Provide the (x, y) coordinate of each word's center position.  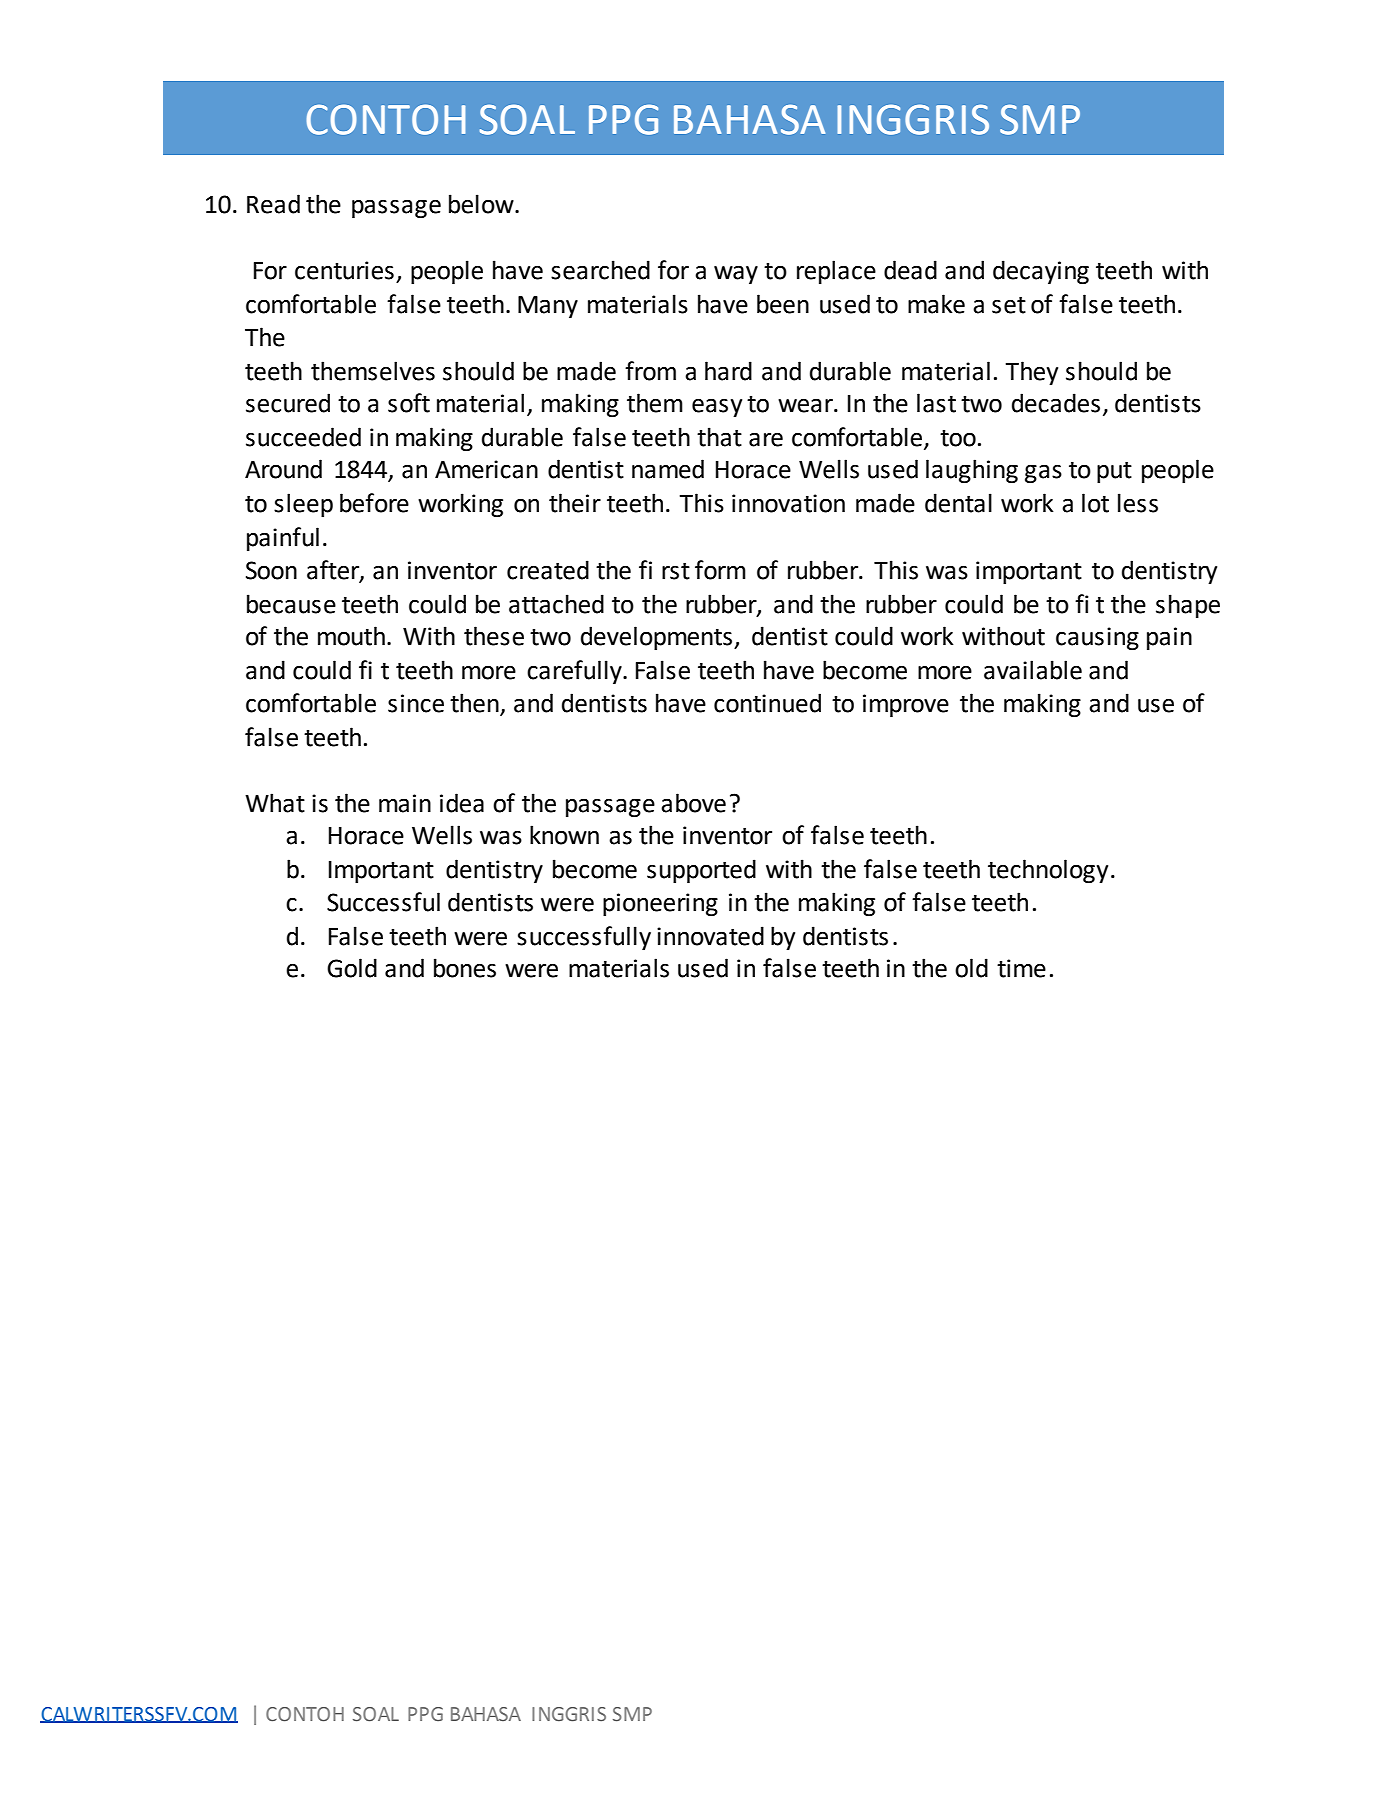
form (720, 570)
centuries (344, 270)
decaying (1041, 272)
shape (1188, 606)
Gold (352, 968)
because (291, 604)
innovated (710, 936)
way (736, 275)
